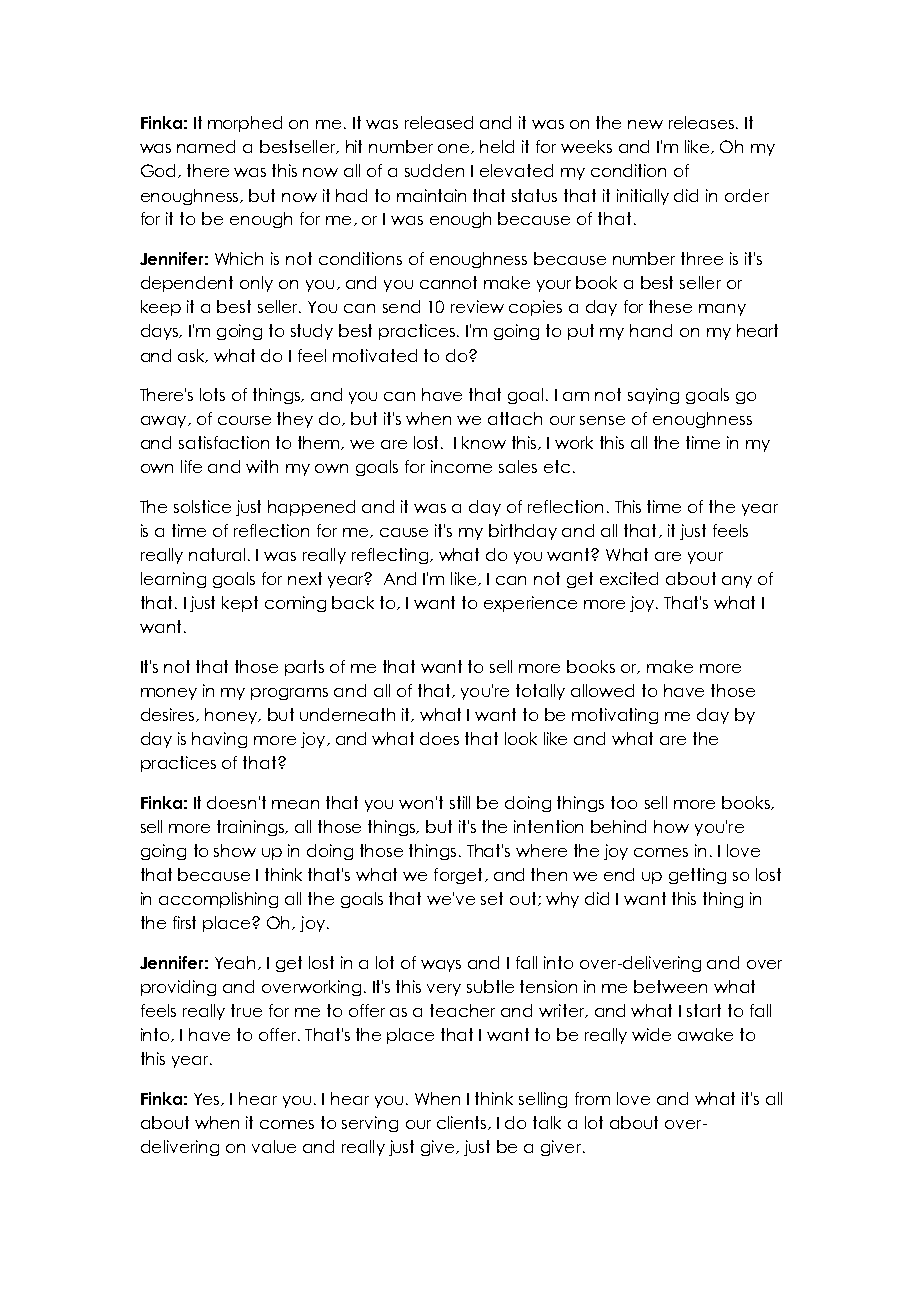 Image resolution: width=924 pixels, height=1307 pixels. Describe the element at coordinates (703, 122) in the page. I see `releases` at that location.
